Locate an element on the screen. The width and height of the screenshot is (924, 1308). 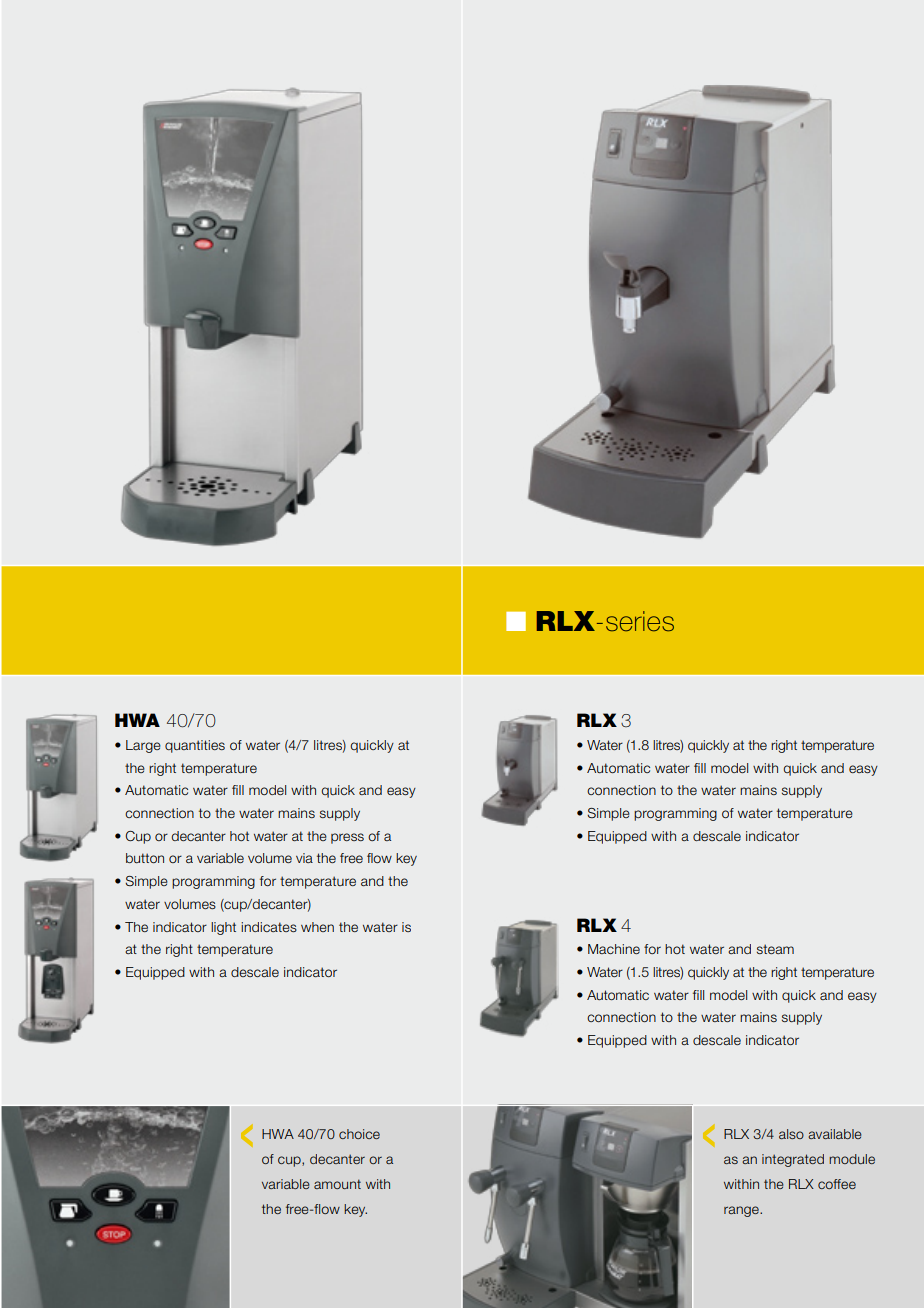
indicates is located at coordinates (269, 927).
